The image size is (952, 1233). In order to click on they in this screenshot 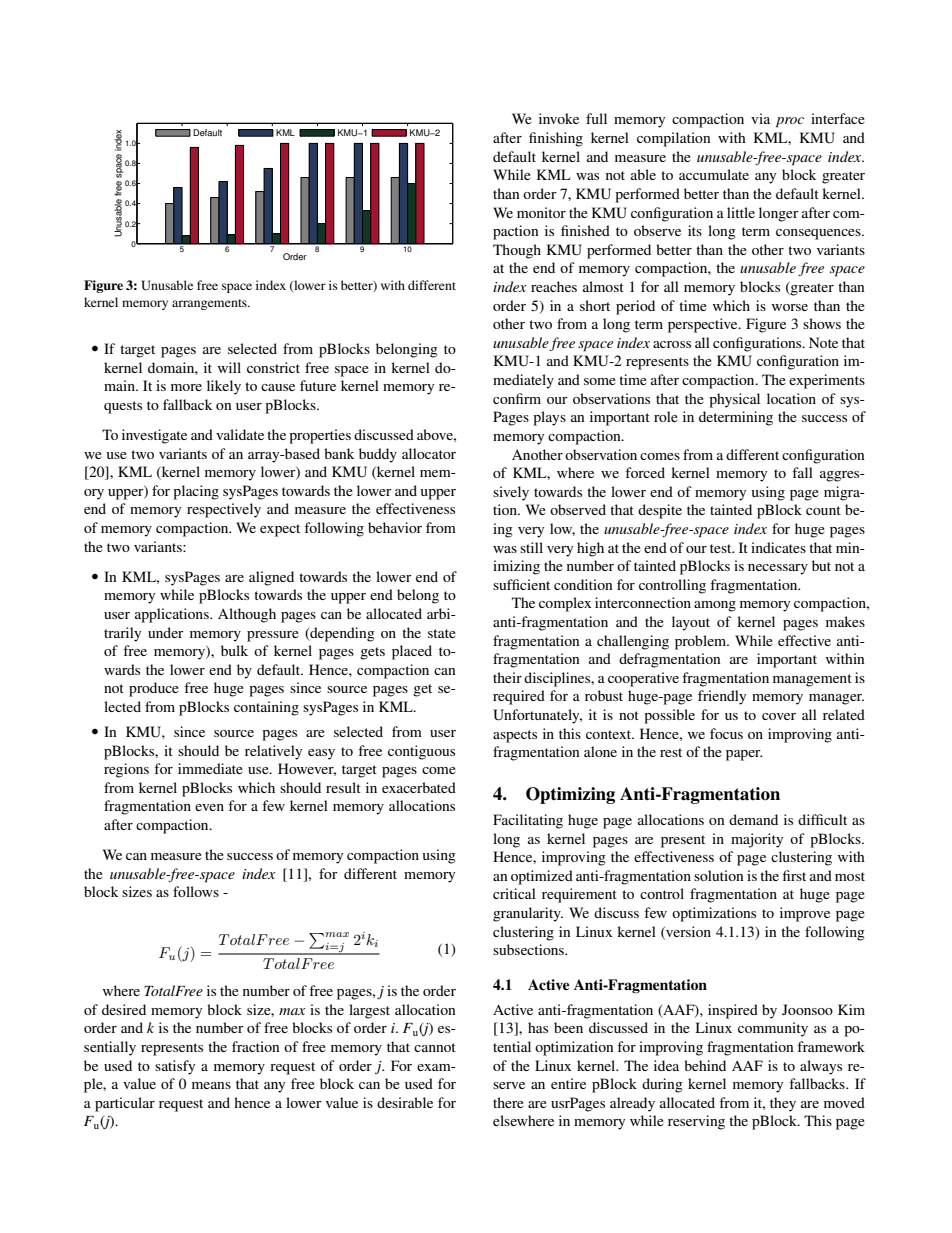, I will do `click(783, 1104)`.
